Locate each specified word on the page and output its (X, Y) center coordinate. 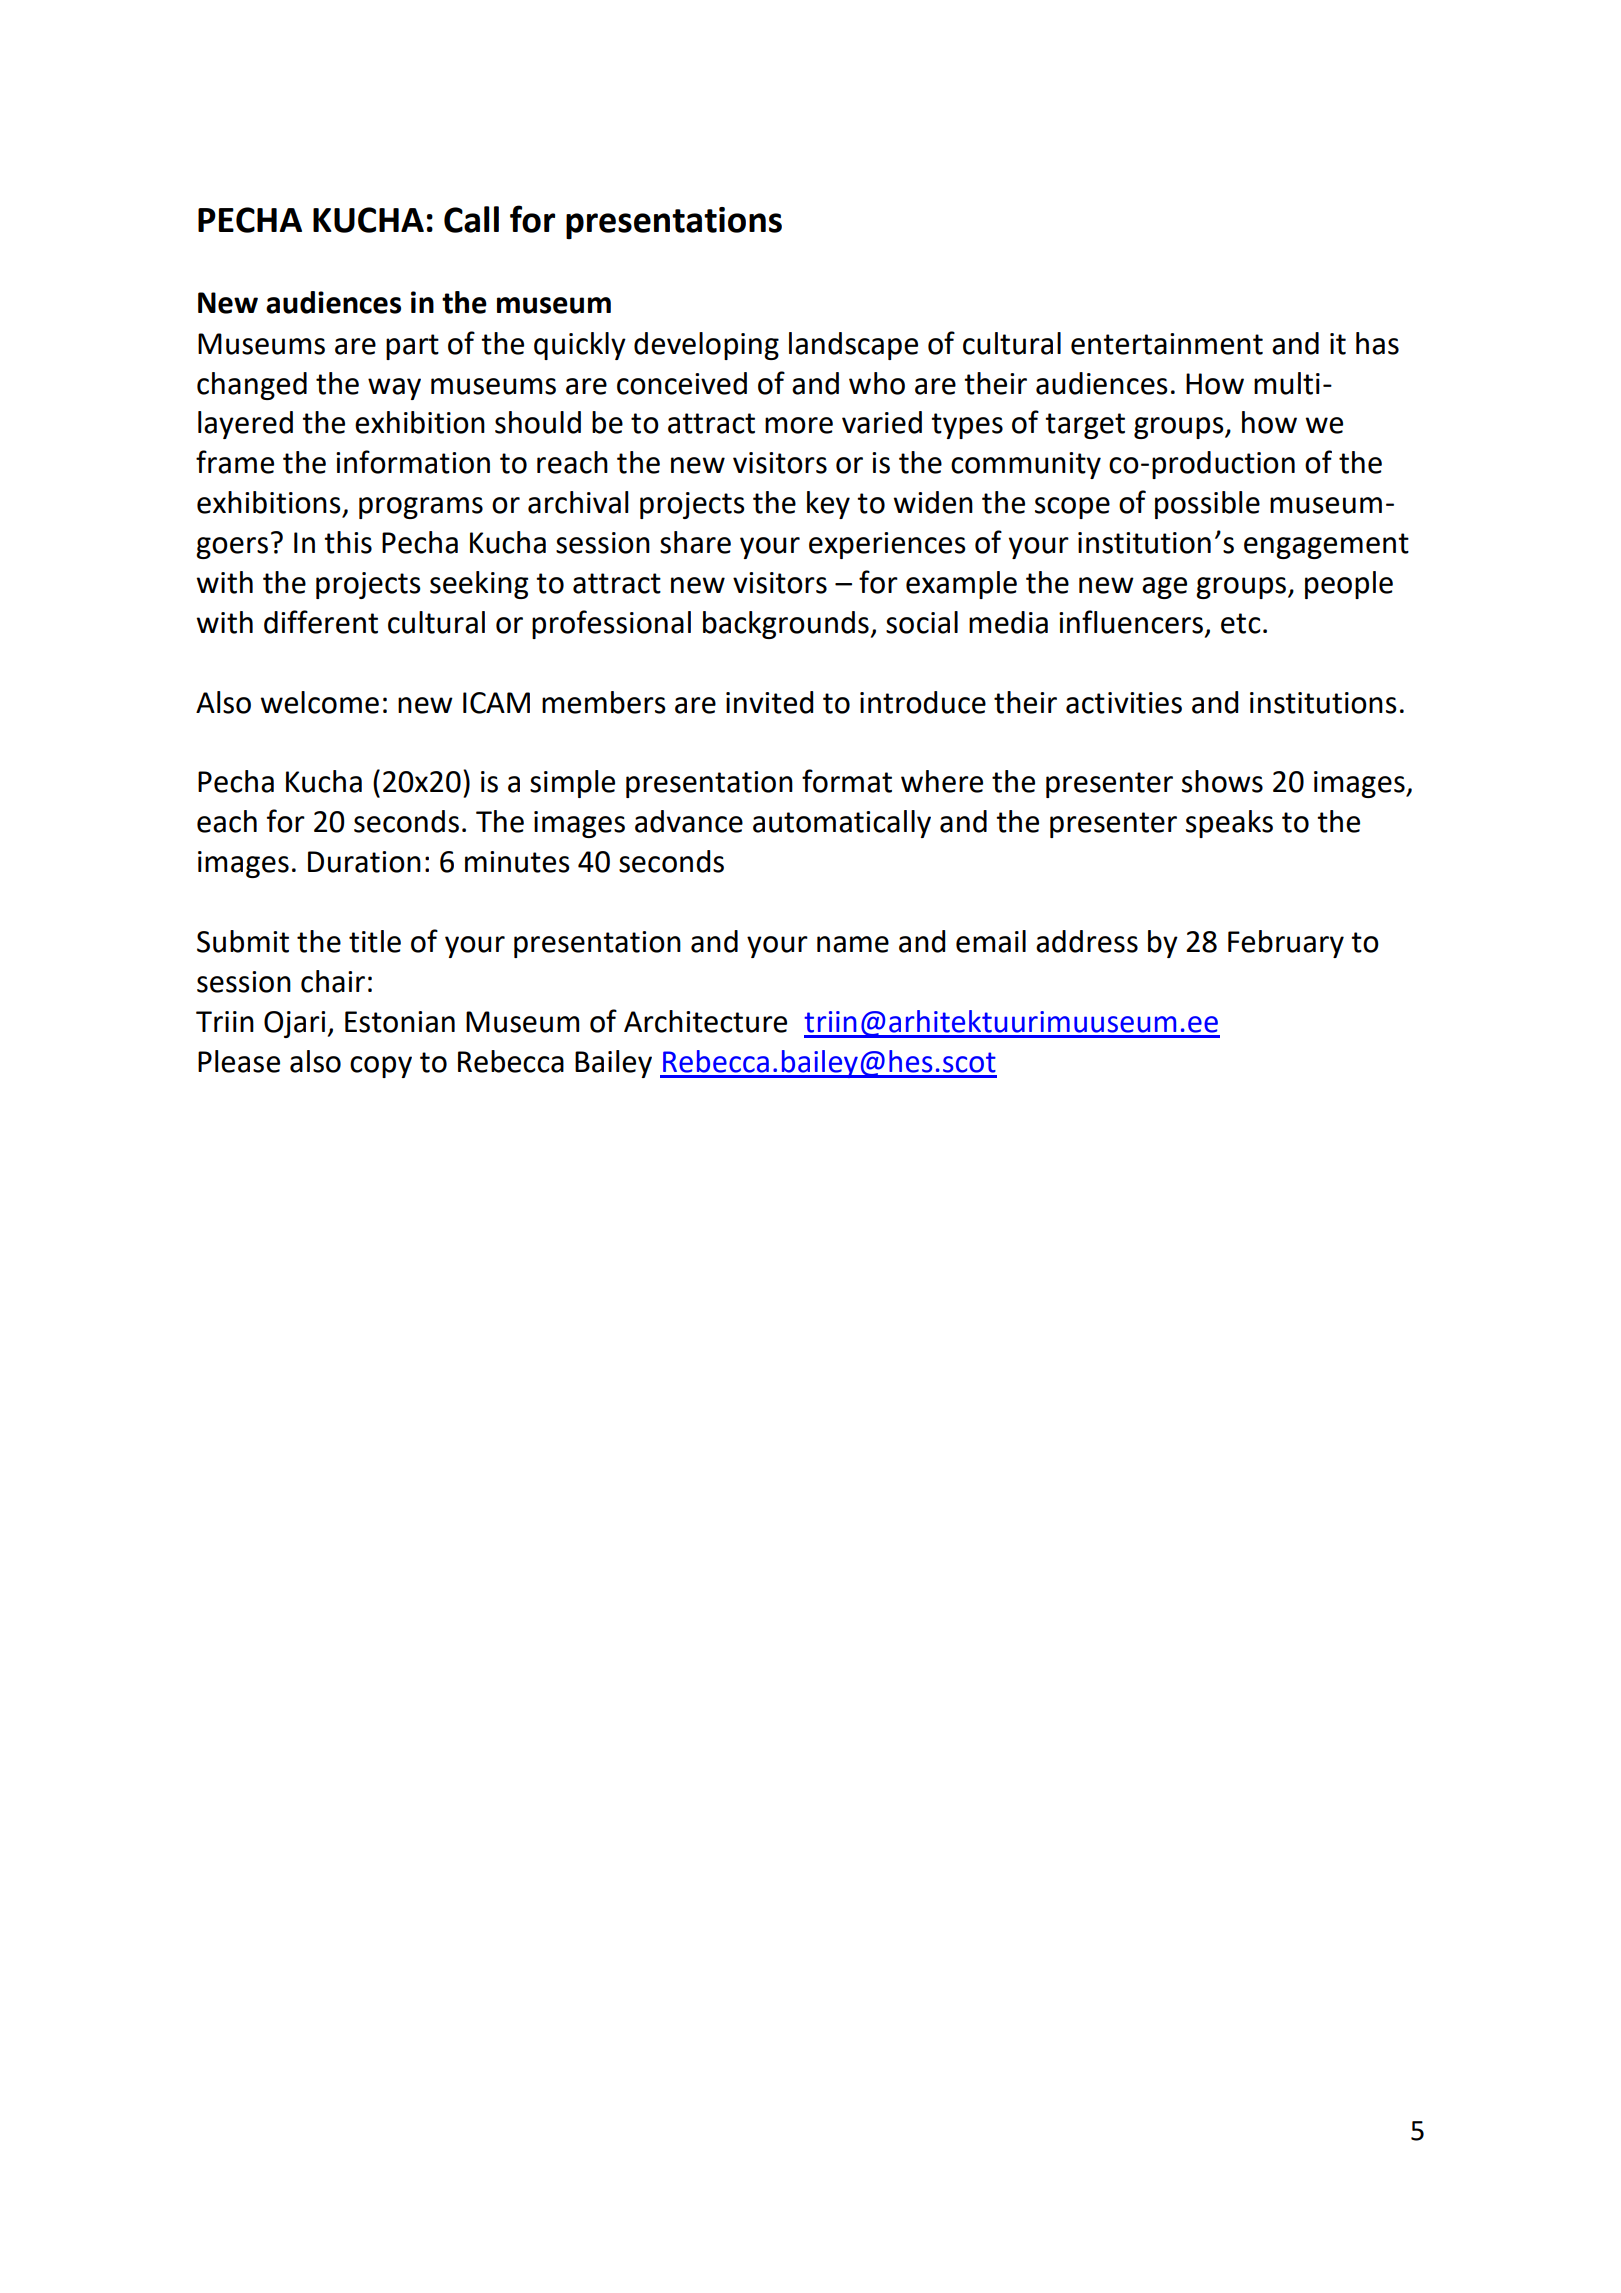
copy (381, 1067)
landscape (853, 346)
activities (1124, 703)
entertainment (1167, 344)
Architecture (705, 1021)
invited (769, 702)
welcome (319, 702)
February (1286, 944)
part (412, 347)
